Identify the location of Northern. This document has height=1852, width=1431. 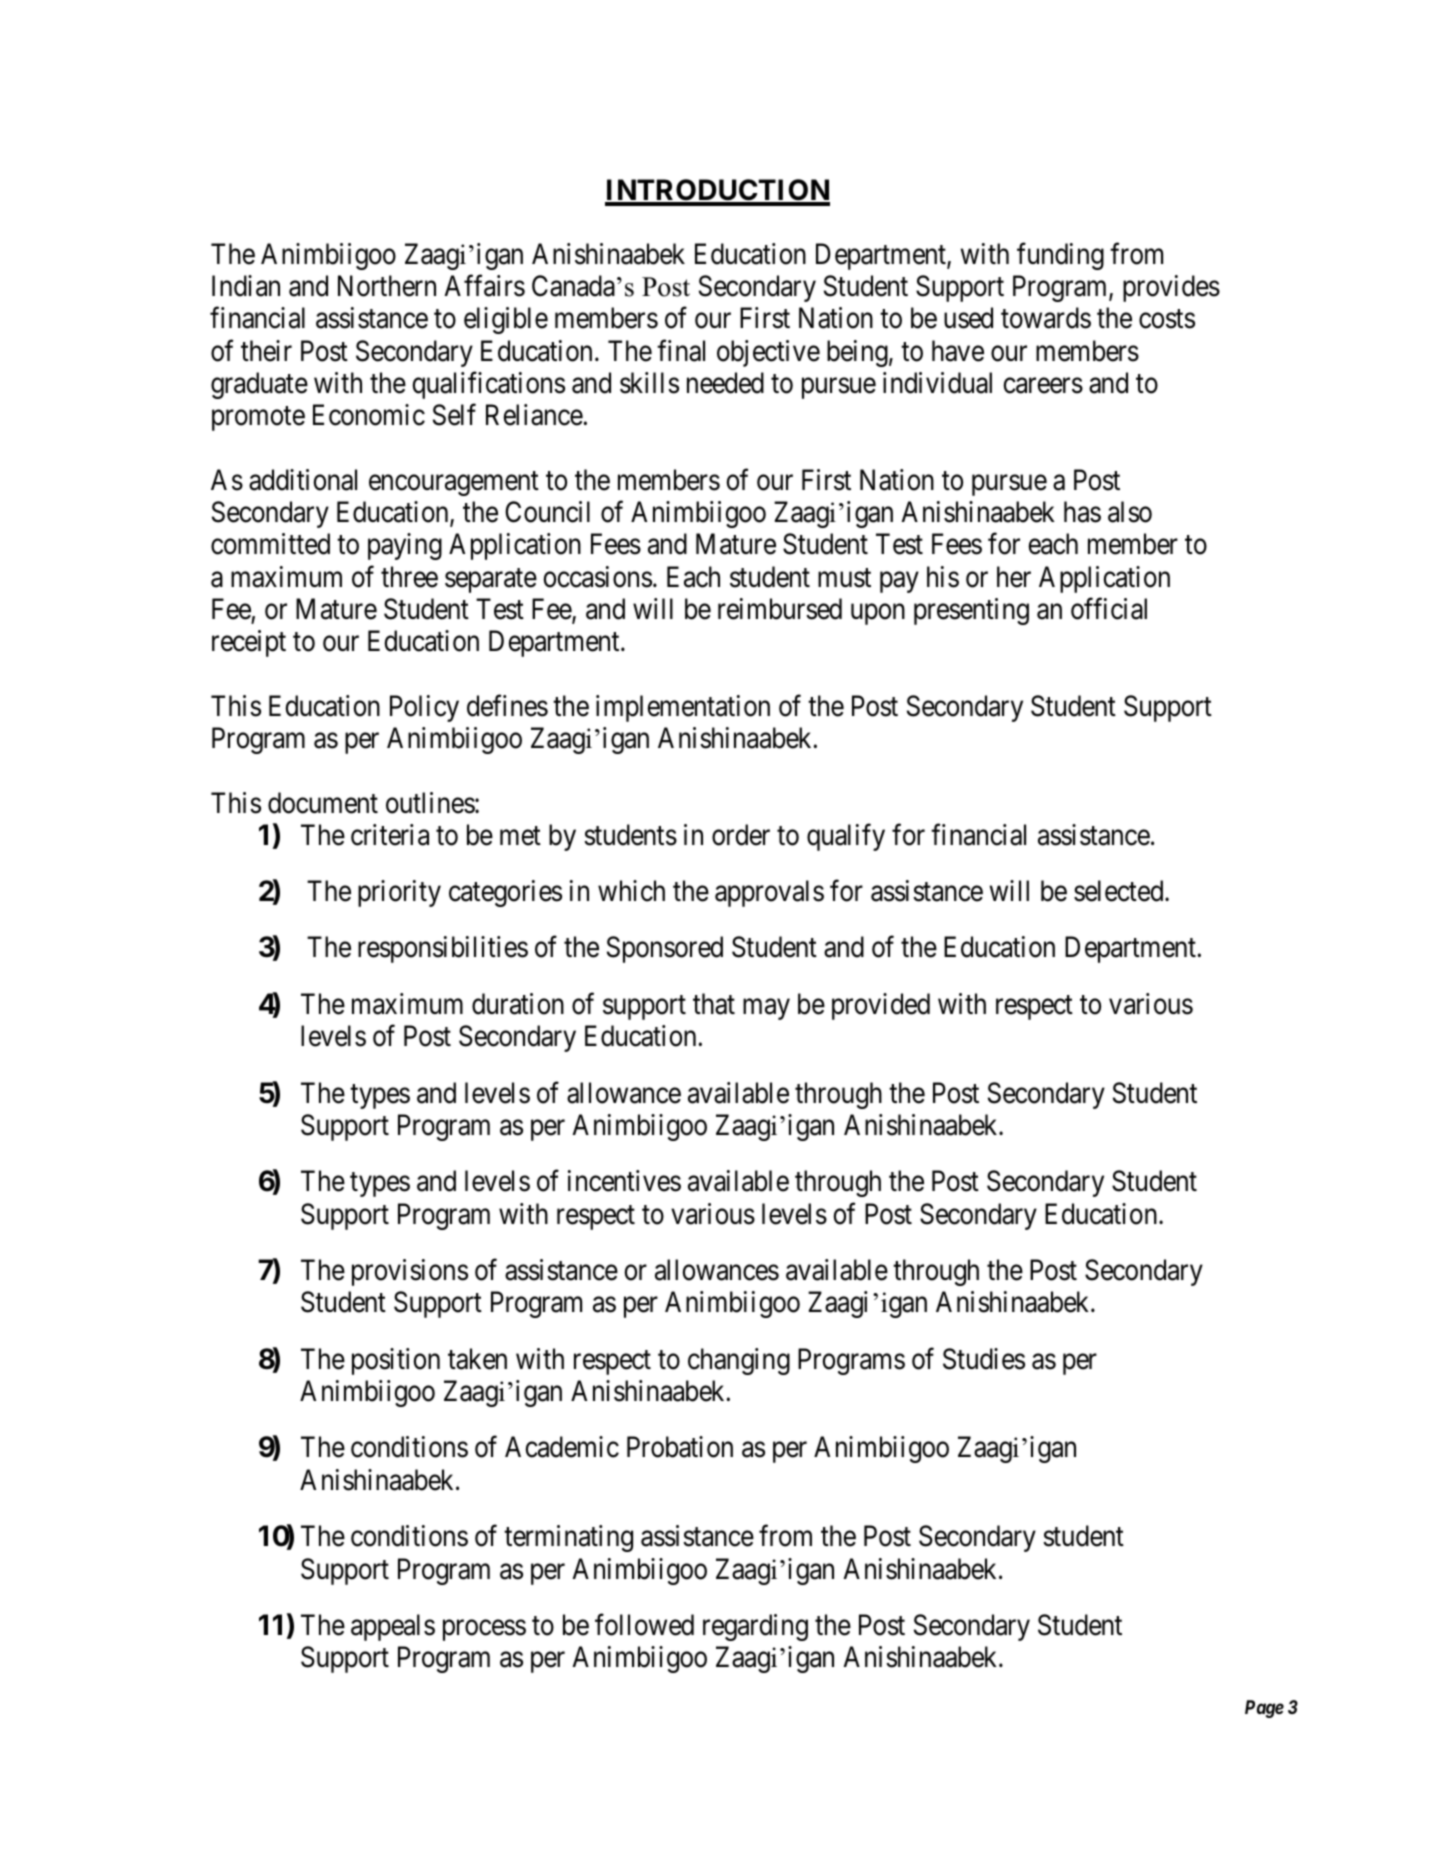
(387, 286).
